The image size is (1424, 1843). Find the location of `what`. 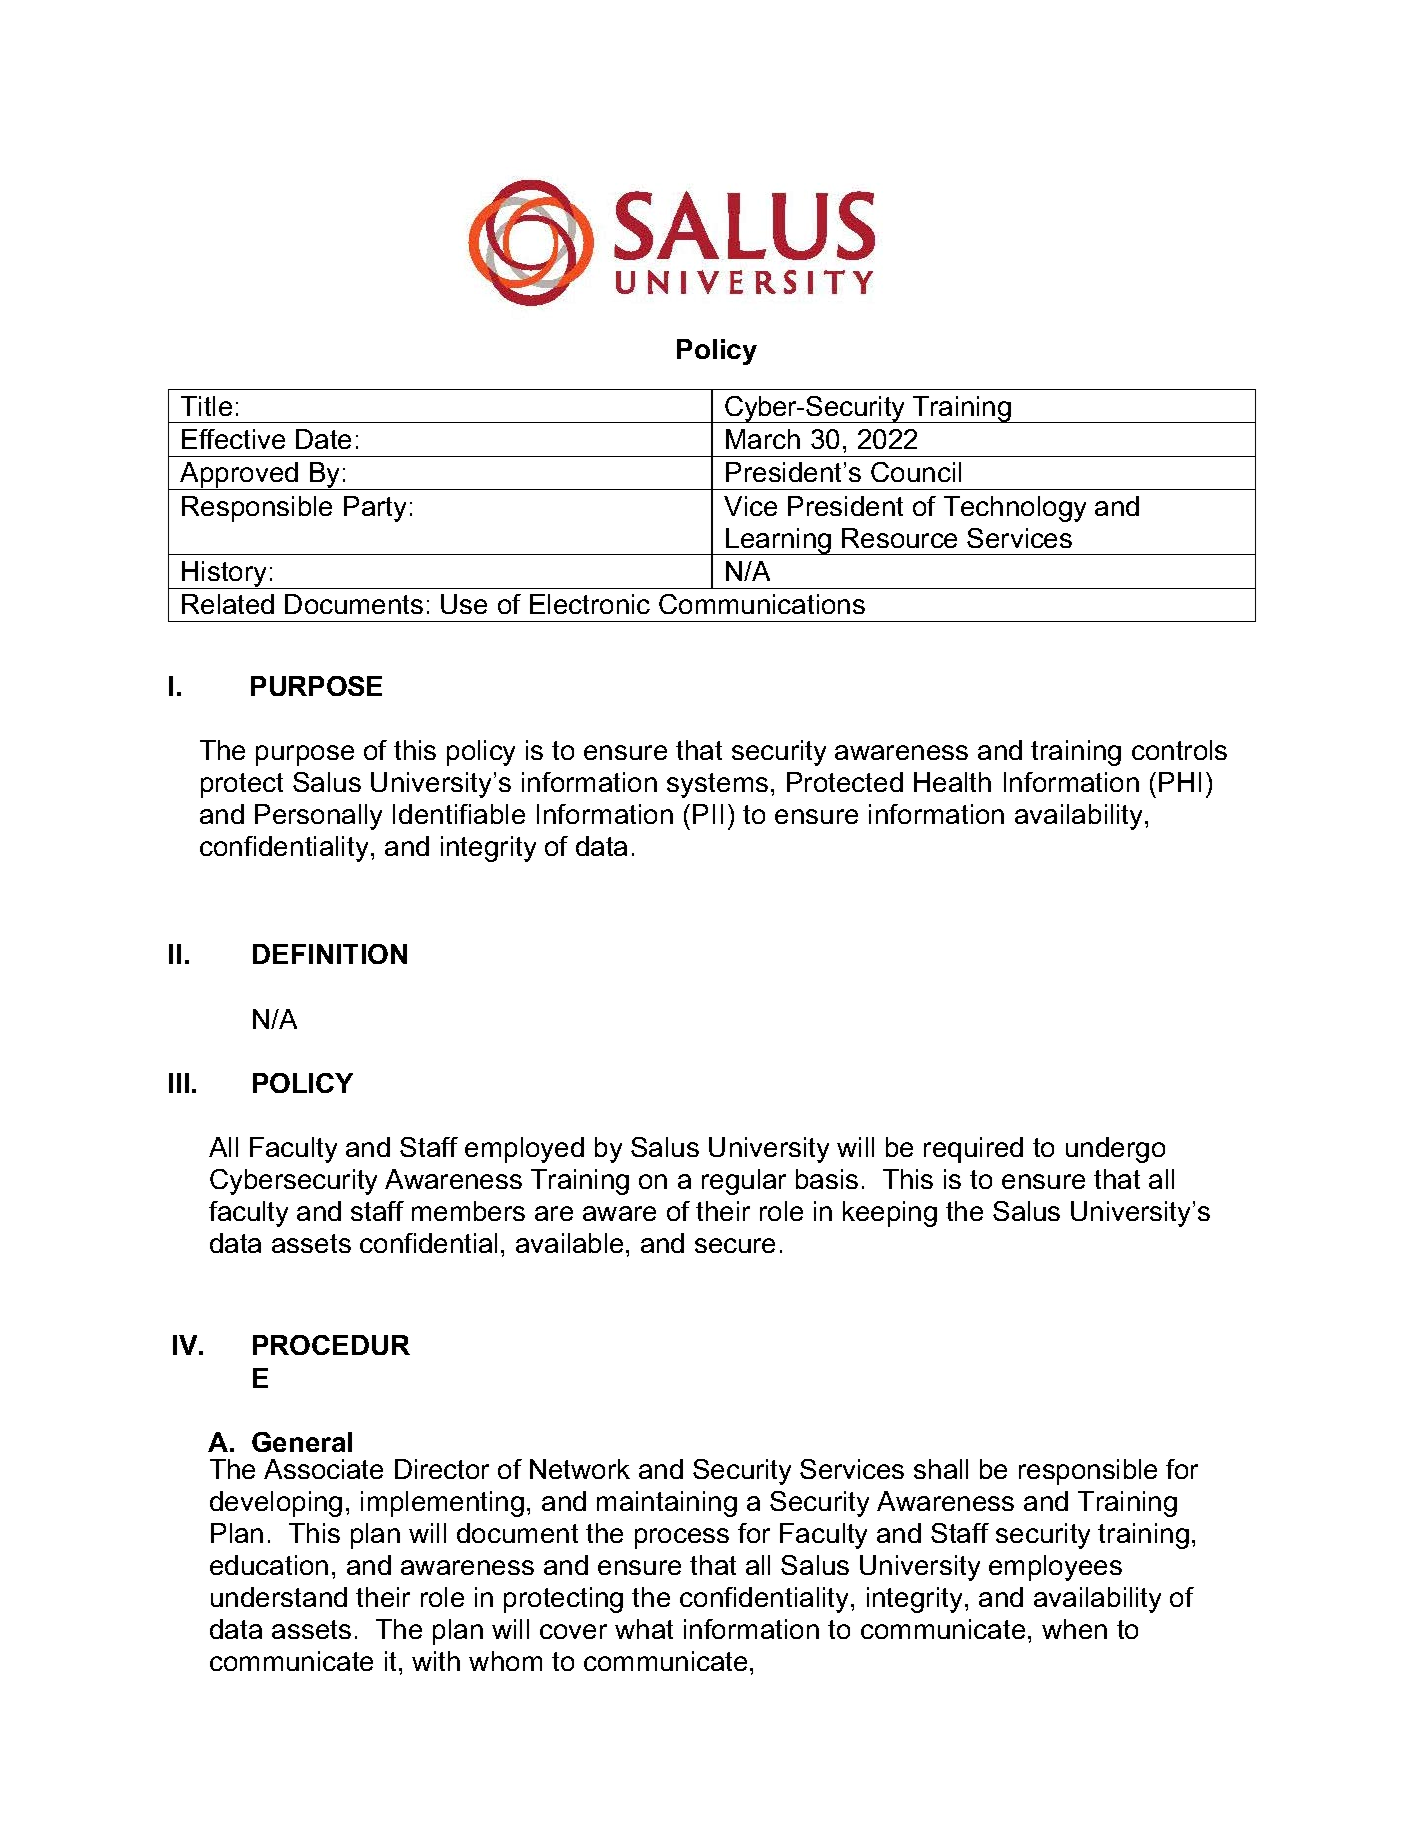

what is located at coordinates (644, 1629).
